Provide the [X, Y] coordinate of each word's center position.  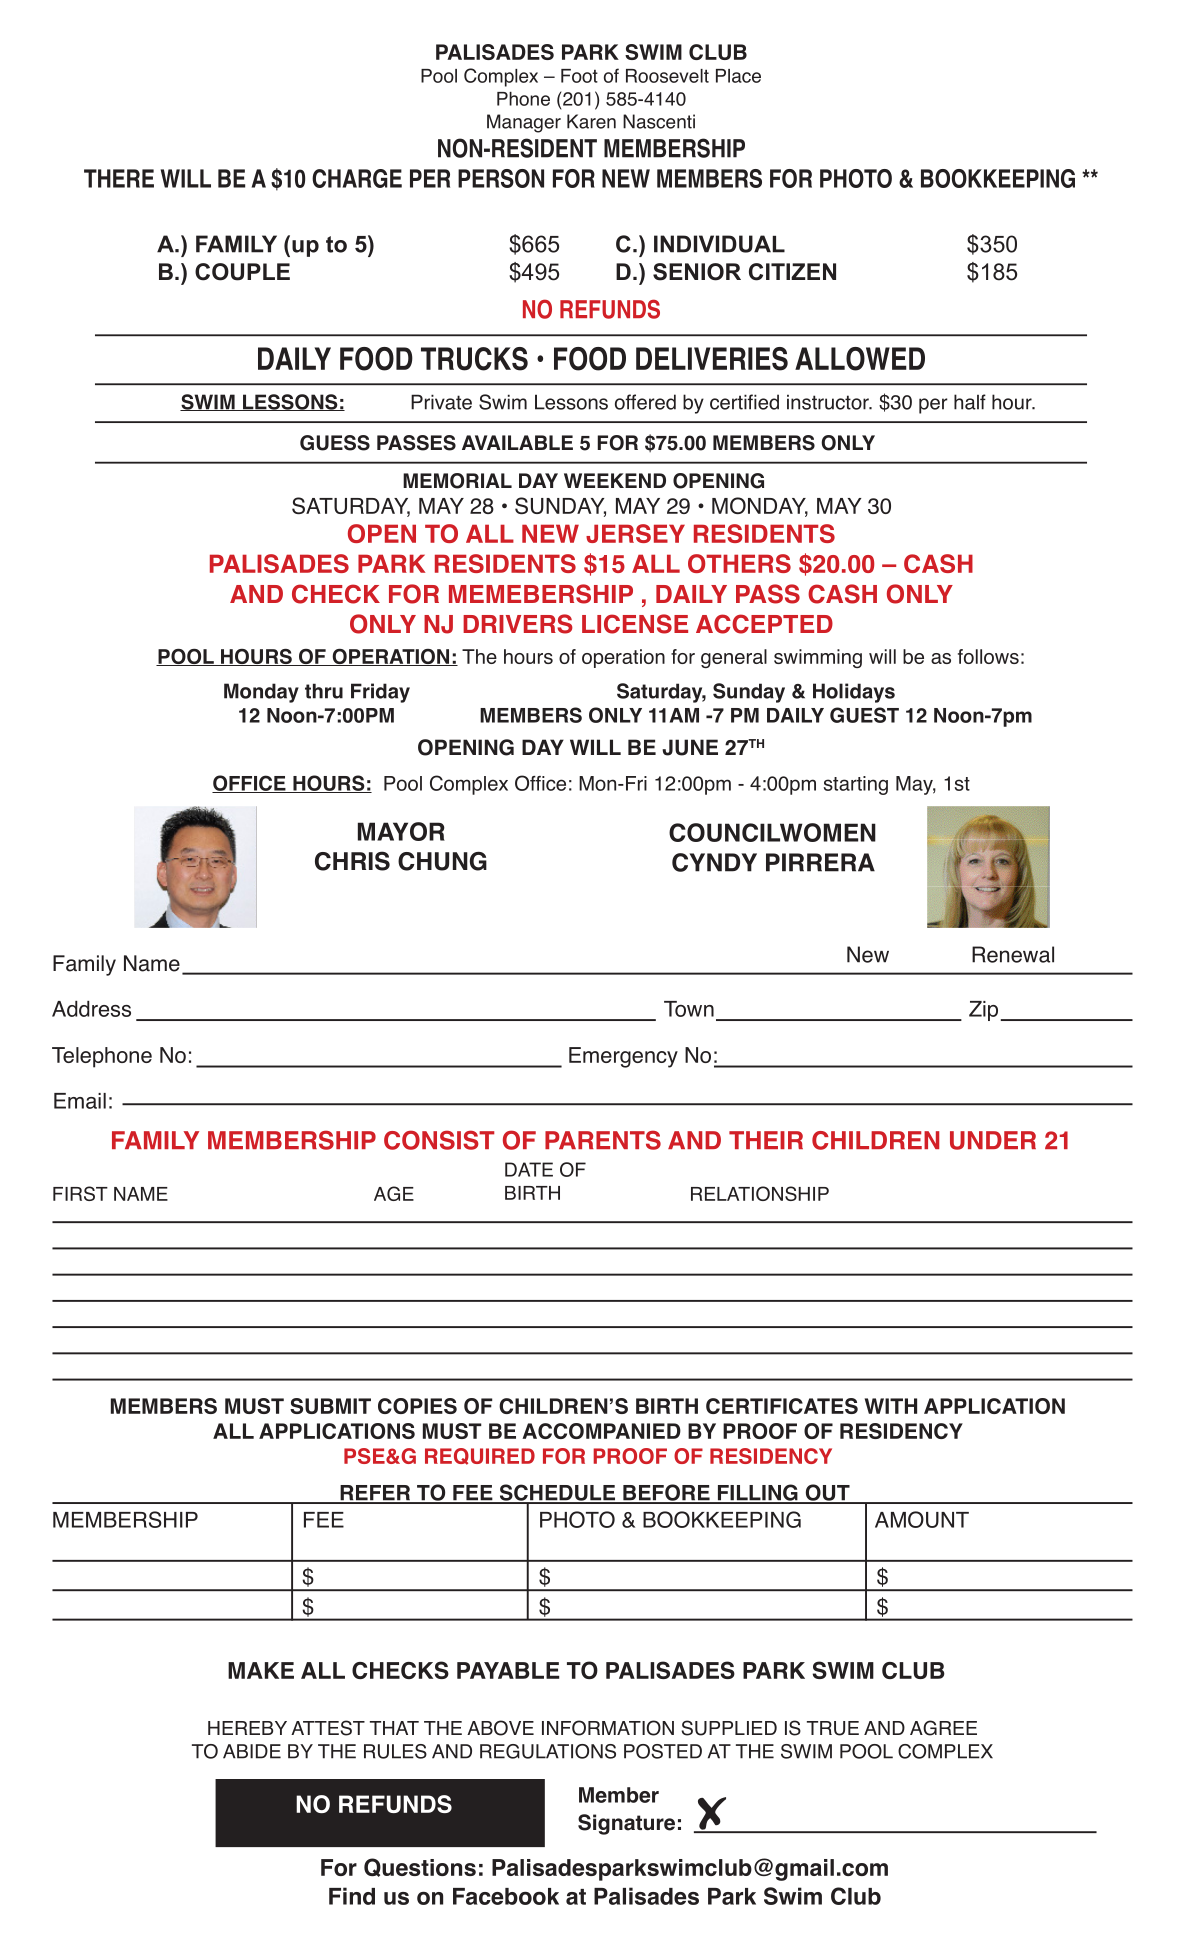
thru [324, 691]
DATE [529, 1169]
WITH [891, 1406]
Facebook [506, 1896]
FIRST [80, 1193]
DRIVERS [518, 624]
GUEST [864, 715]
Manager [524, 123]
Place [738, 76]
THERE [119, 178]
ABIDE [252, 1751]
